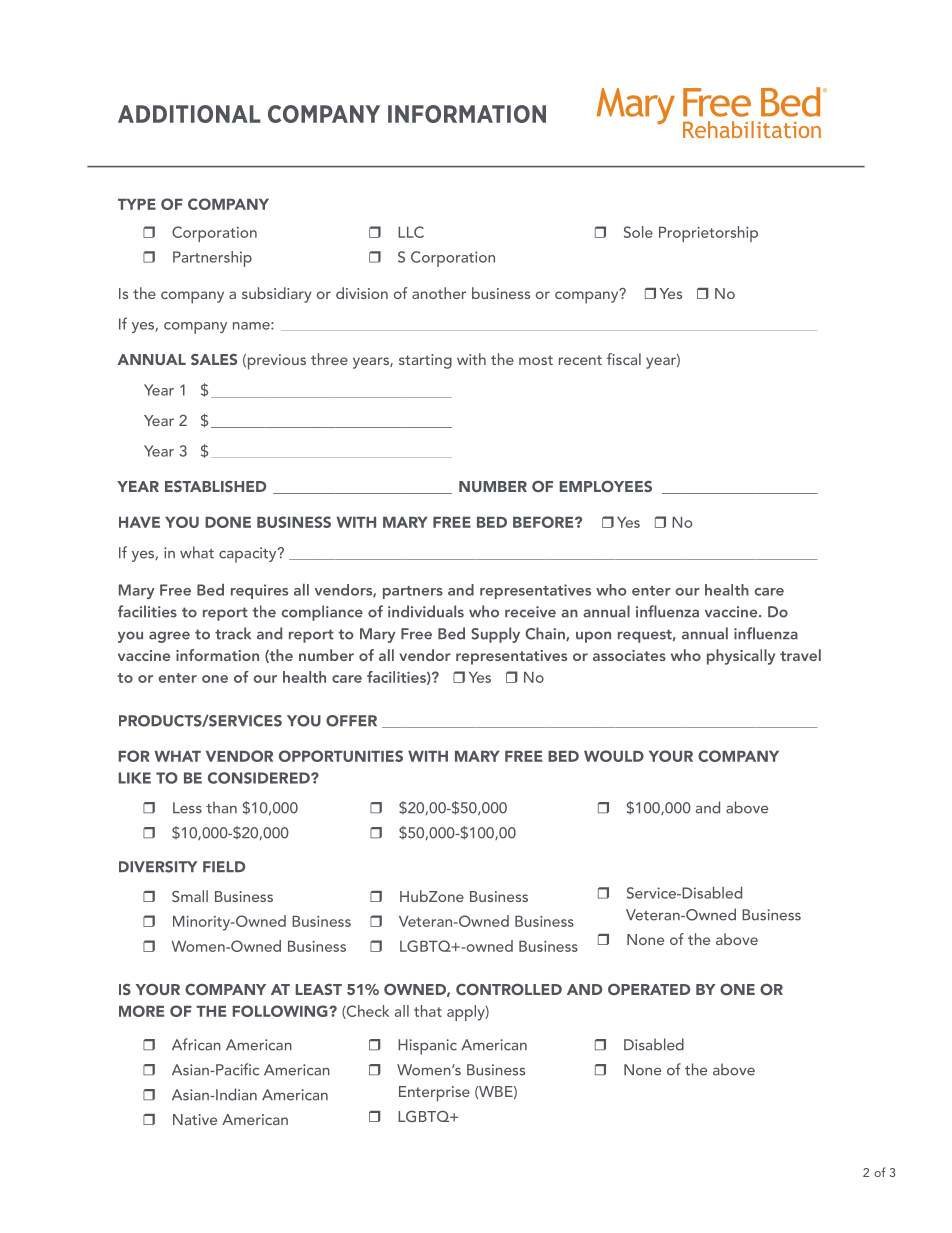  Describe the element at coordinates (708, 234) in the screenshot. I see `Proprietorship` at that location.
